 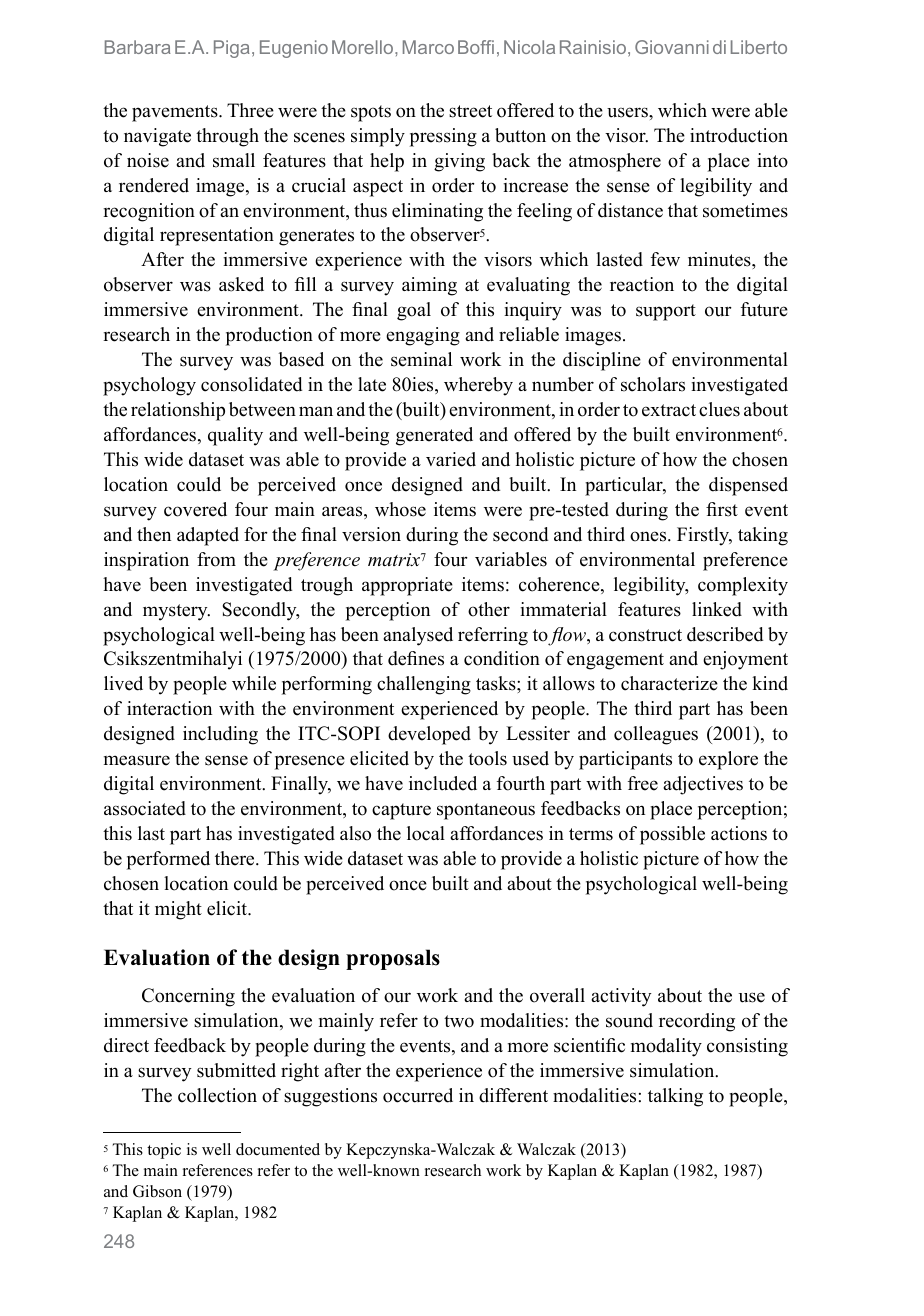 I want to click on recording, so click(x=697, y=1022).
